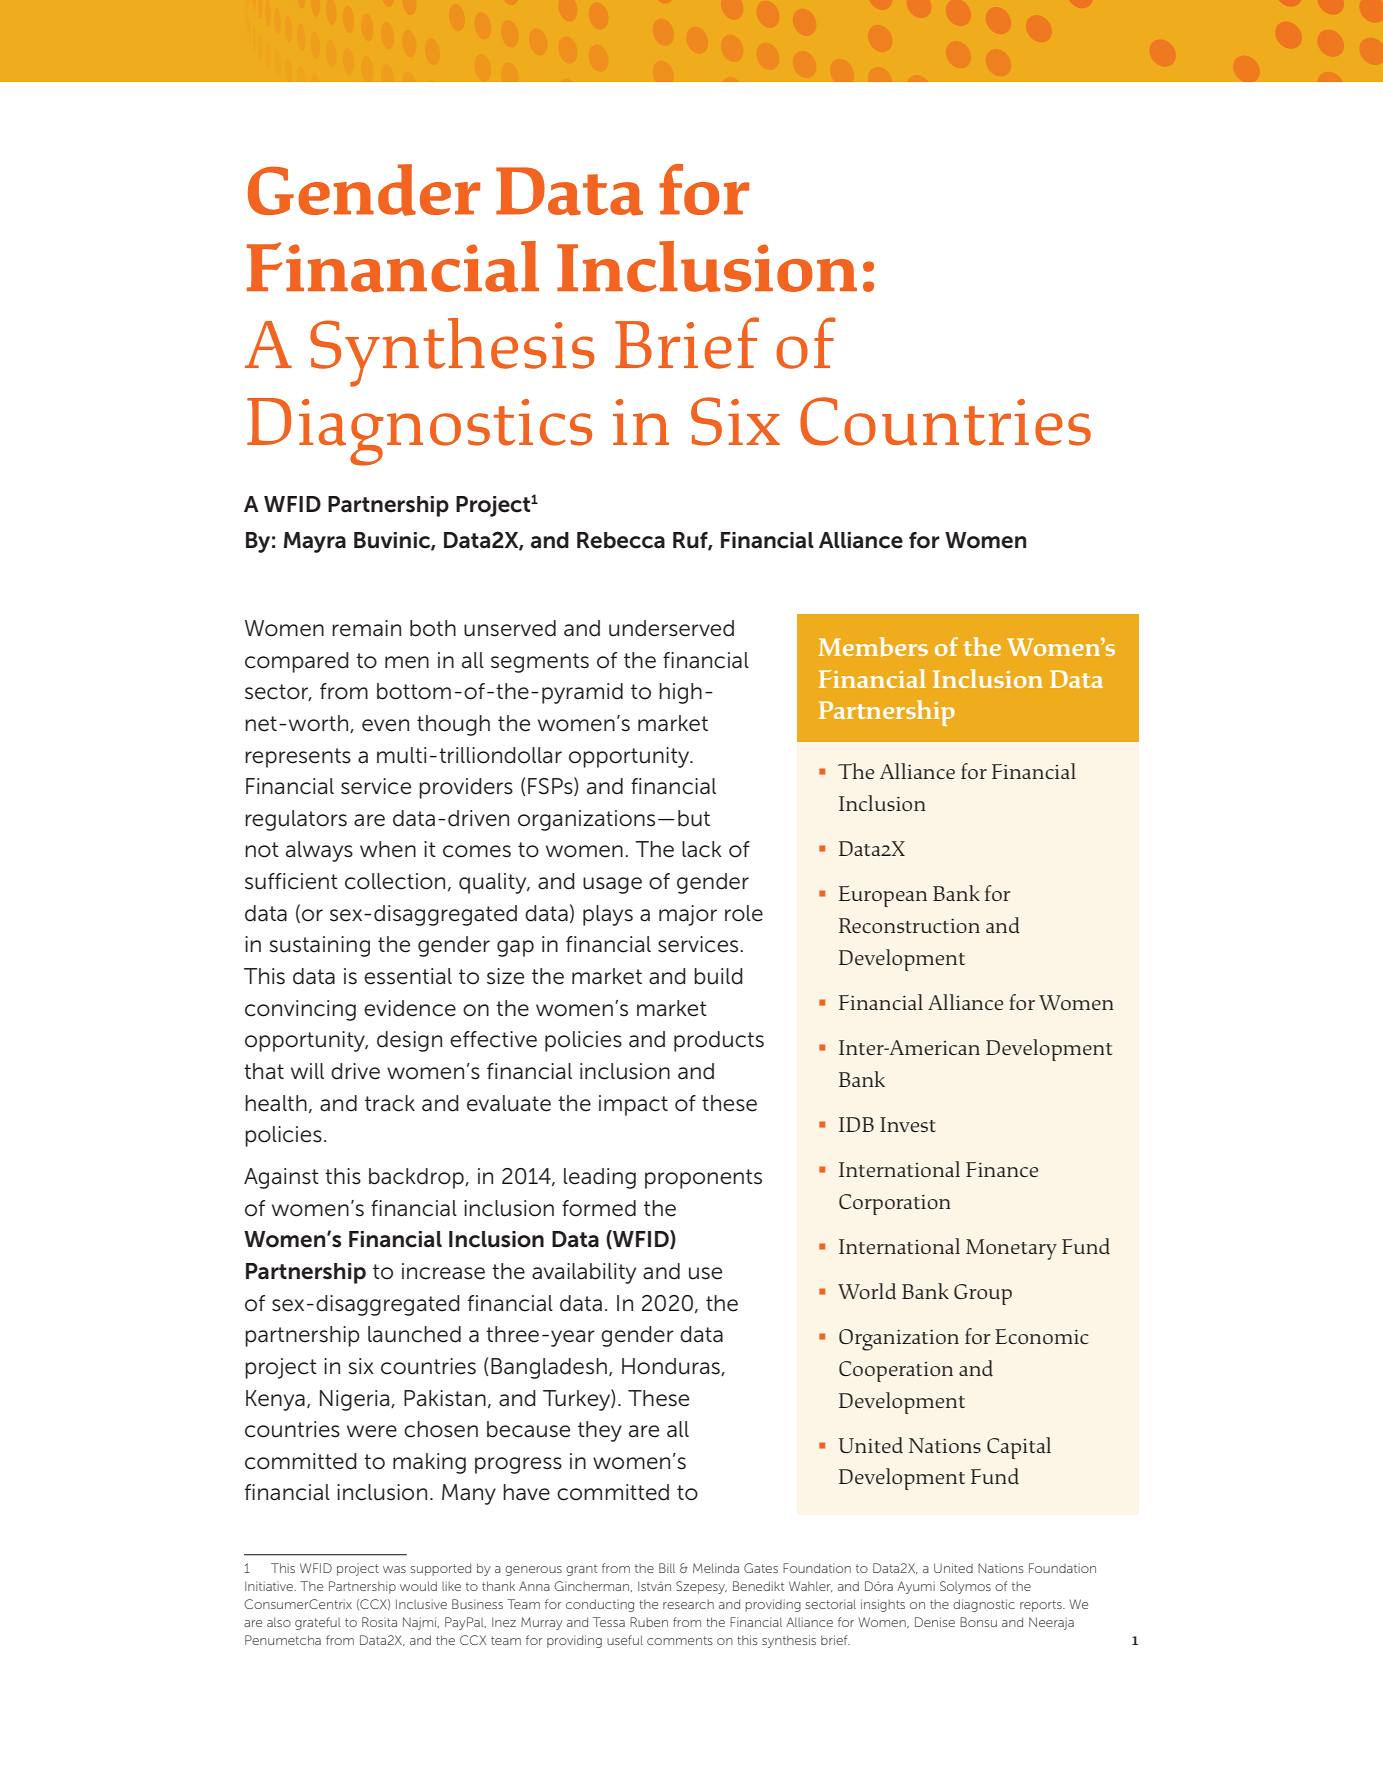 The width and height of the page is (1383, 1790). Describe the element at coordinates (633, 1105) in the page. I see `impact` at that location.
